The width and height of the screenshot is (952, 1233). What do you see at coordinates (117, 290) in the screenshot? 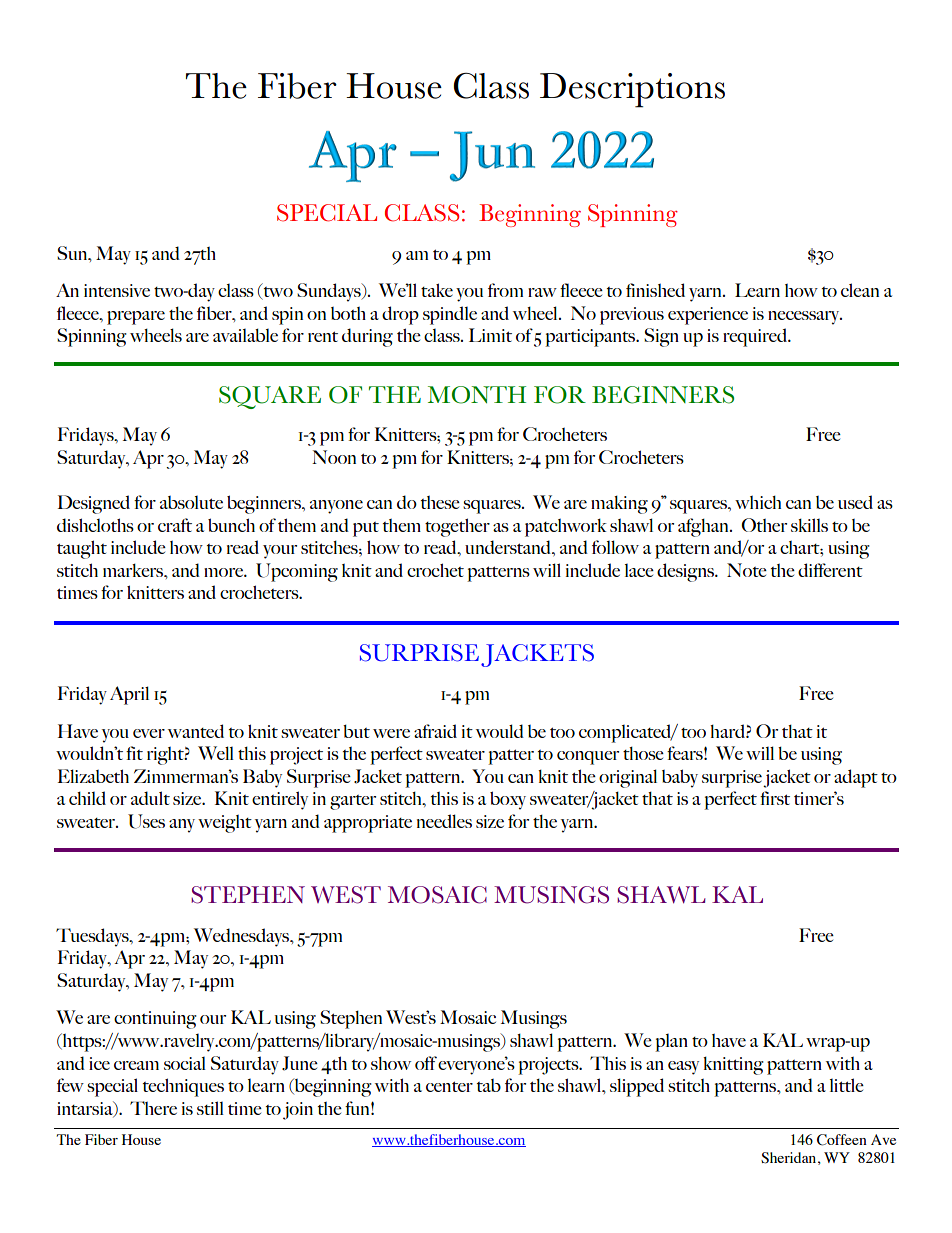
I see `intensive` at bounding box center [117, 290].
